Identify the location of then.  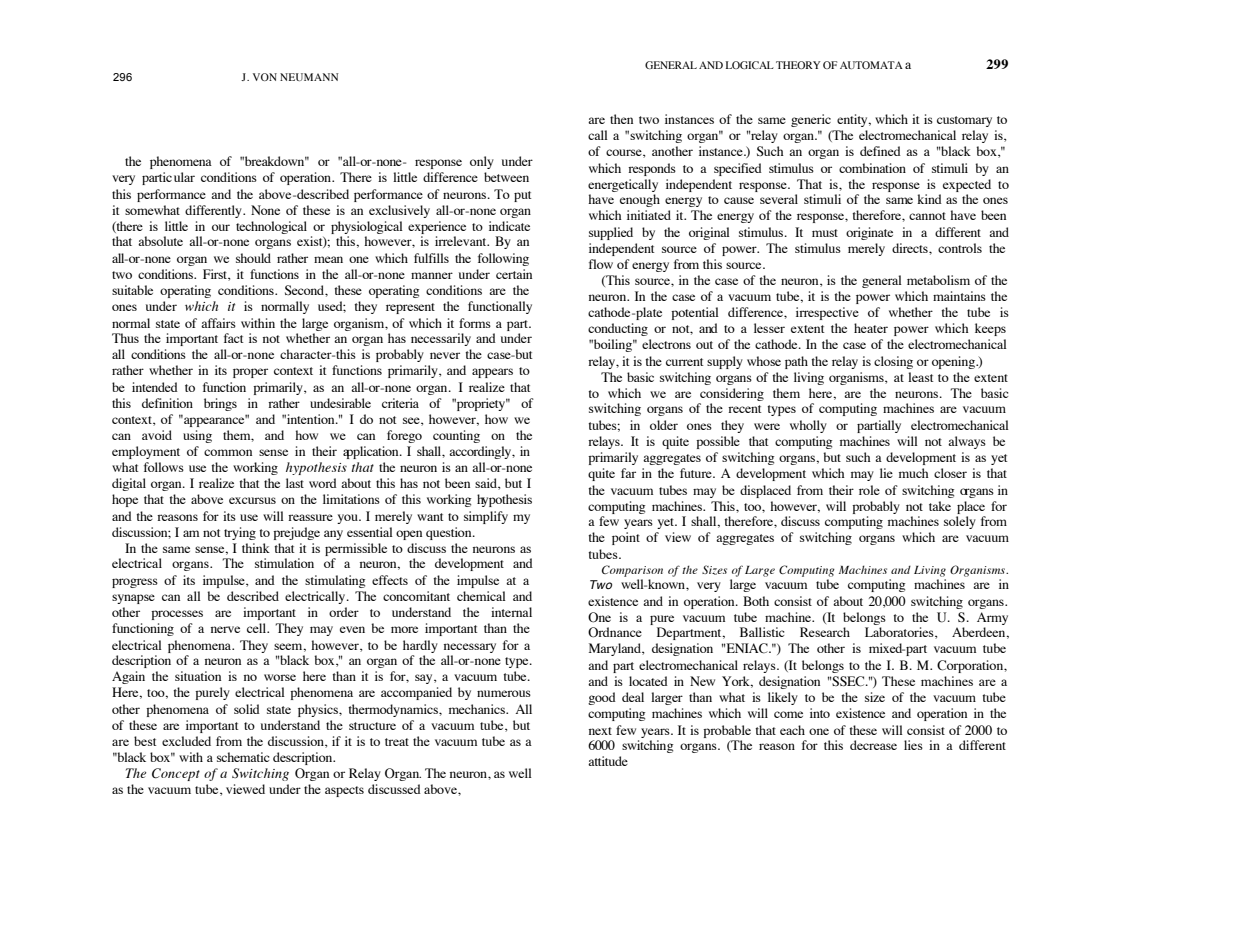
(621, 119).
